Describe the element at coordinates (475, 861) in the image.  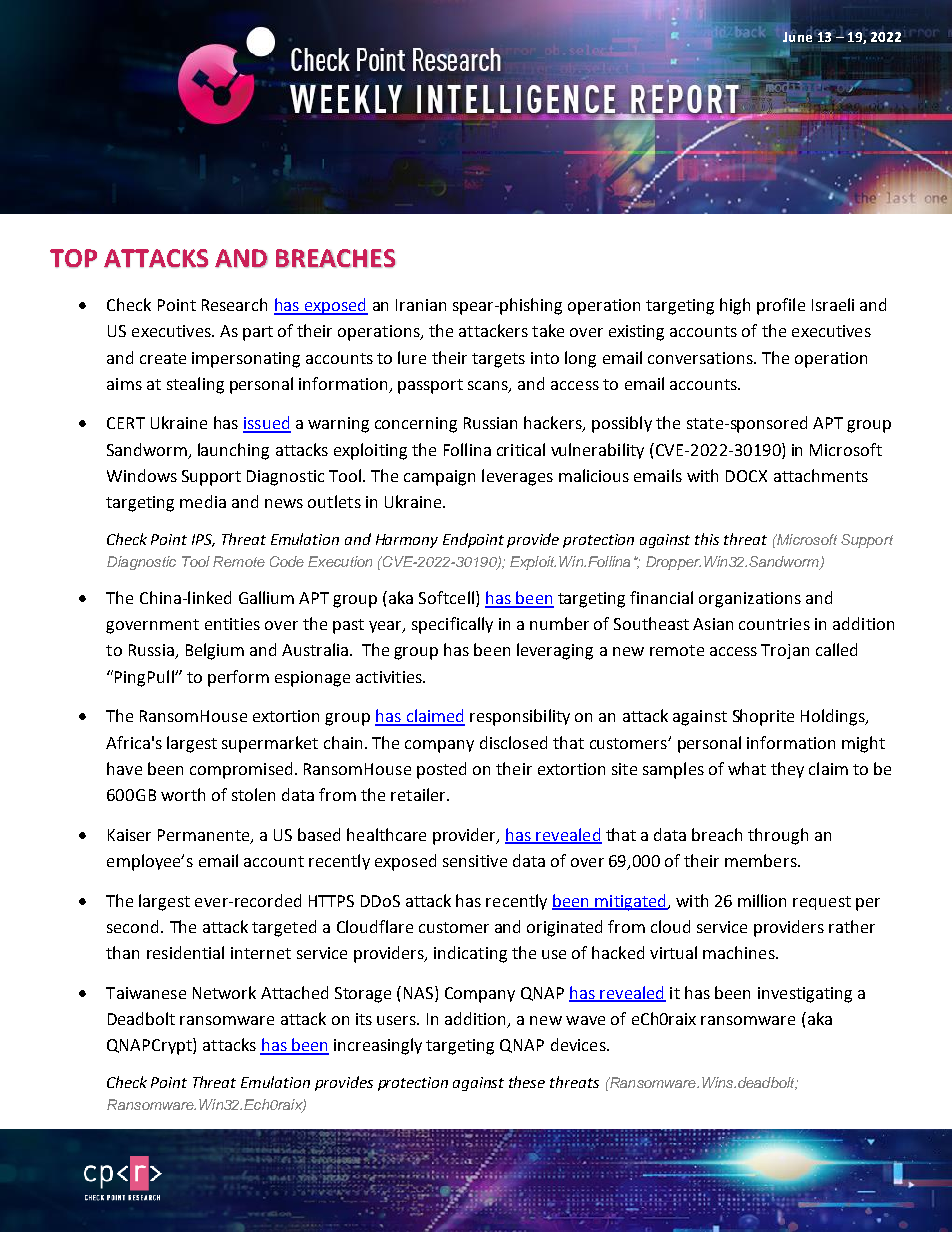
I see `sensitive` at that location.
